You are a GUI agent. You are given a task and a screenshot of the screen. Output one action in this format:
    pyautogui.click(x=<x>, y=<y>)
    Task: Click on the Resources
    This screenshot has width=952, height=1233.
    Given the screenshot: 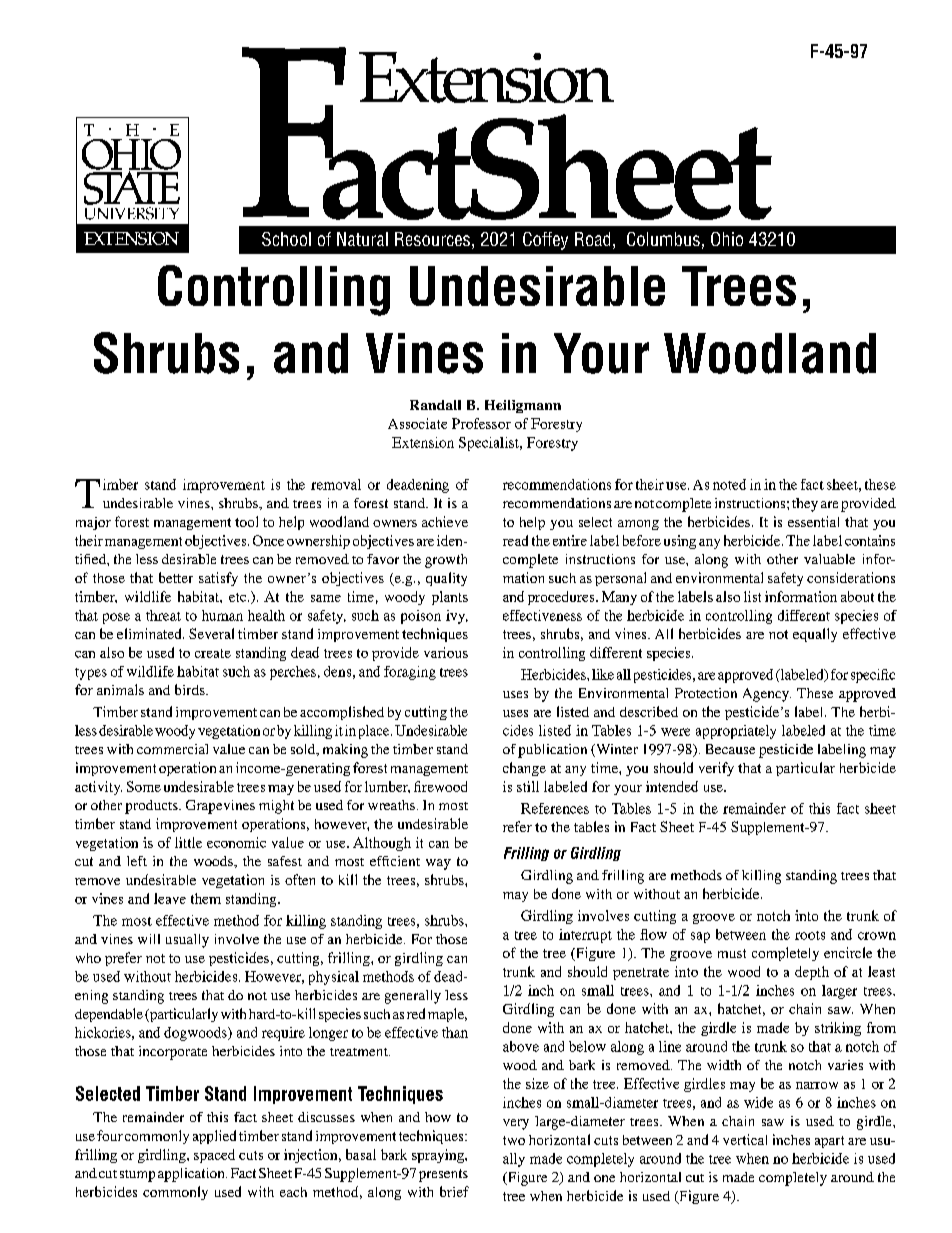 What is the action you would take?
    pyautogui.click(x=434, y=240)
